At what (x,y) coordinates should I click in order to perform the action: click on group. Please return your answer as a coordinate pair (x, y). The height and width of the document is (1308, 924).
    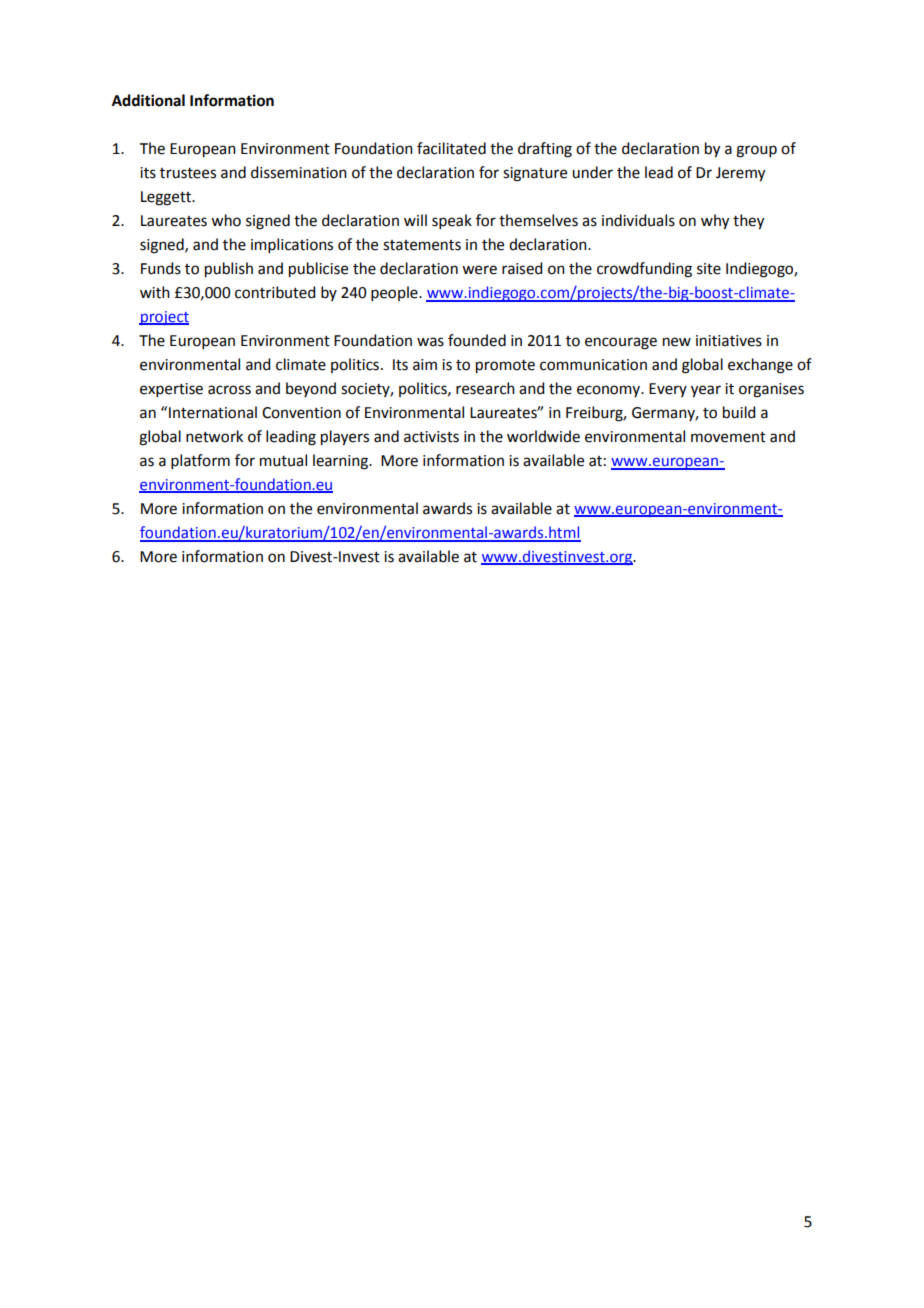
    Looking at the image, I should click on (756, 151).
